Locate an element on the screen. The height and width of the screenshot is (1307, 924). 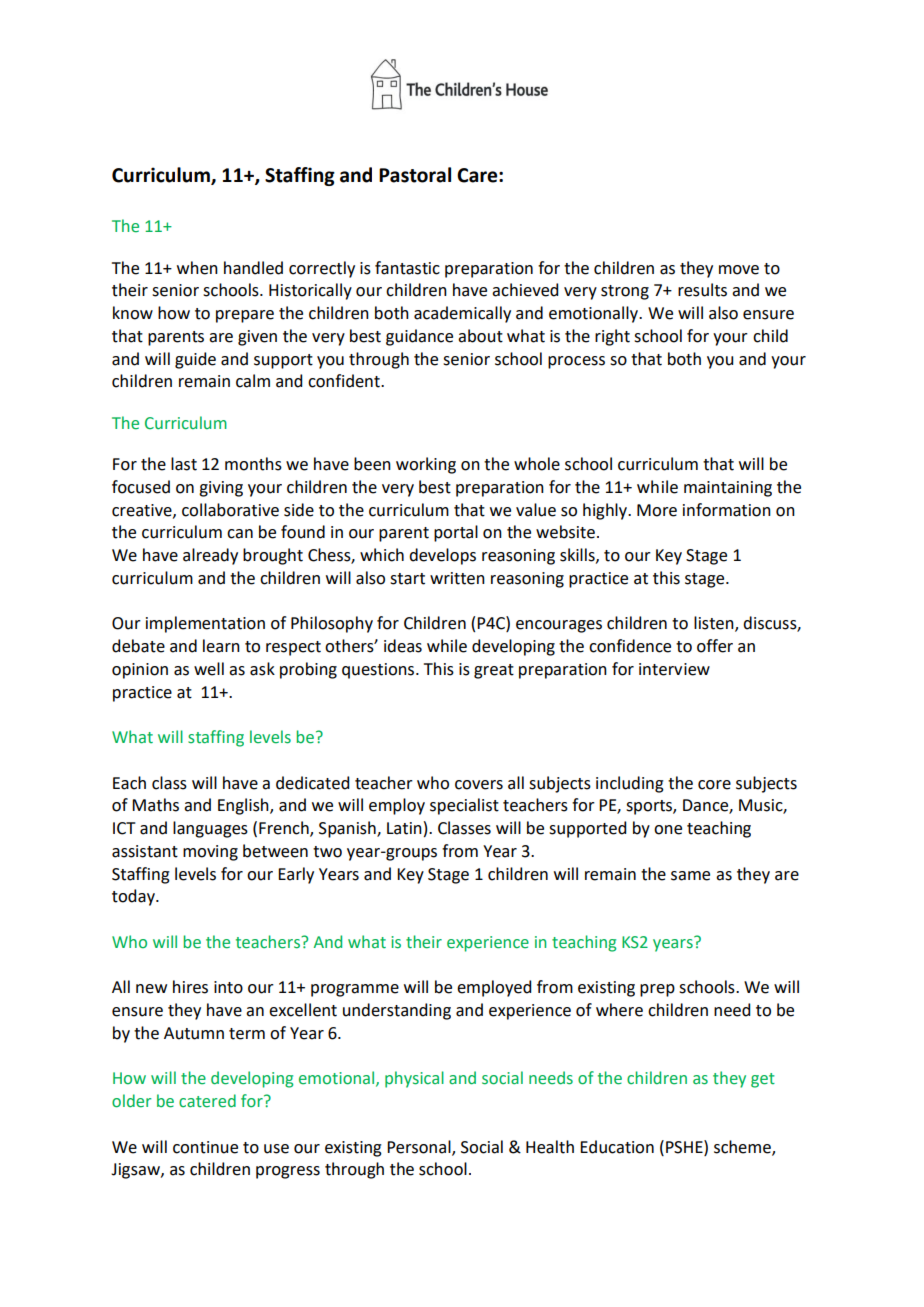
Pastoral is located at coordinates (415, 175).
